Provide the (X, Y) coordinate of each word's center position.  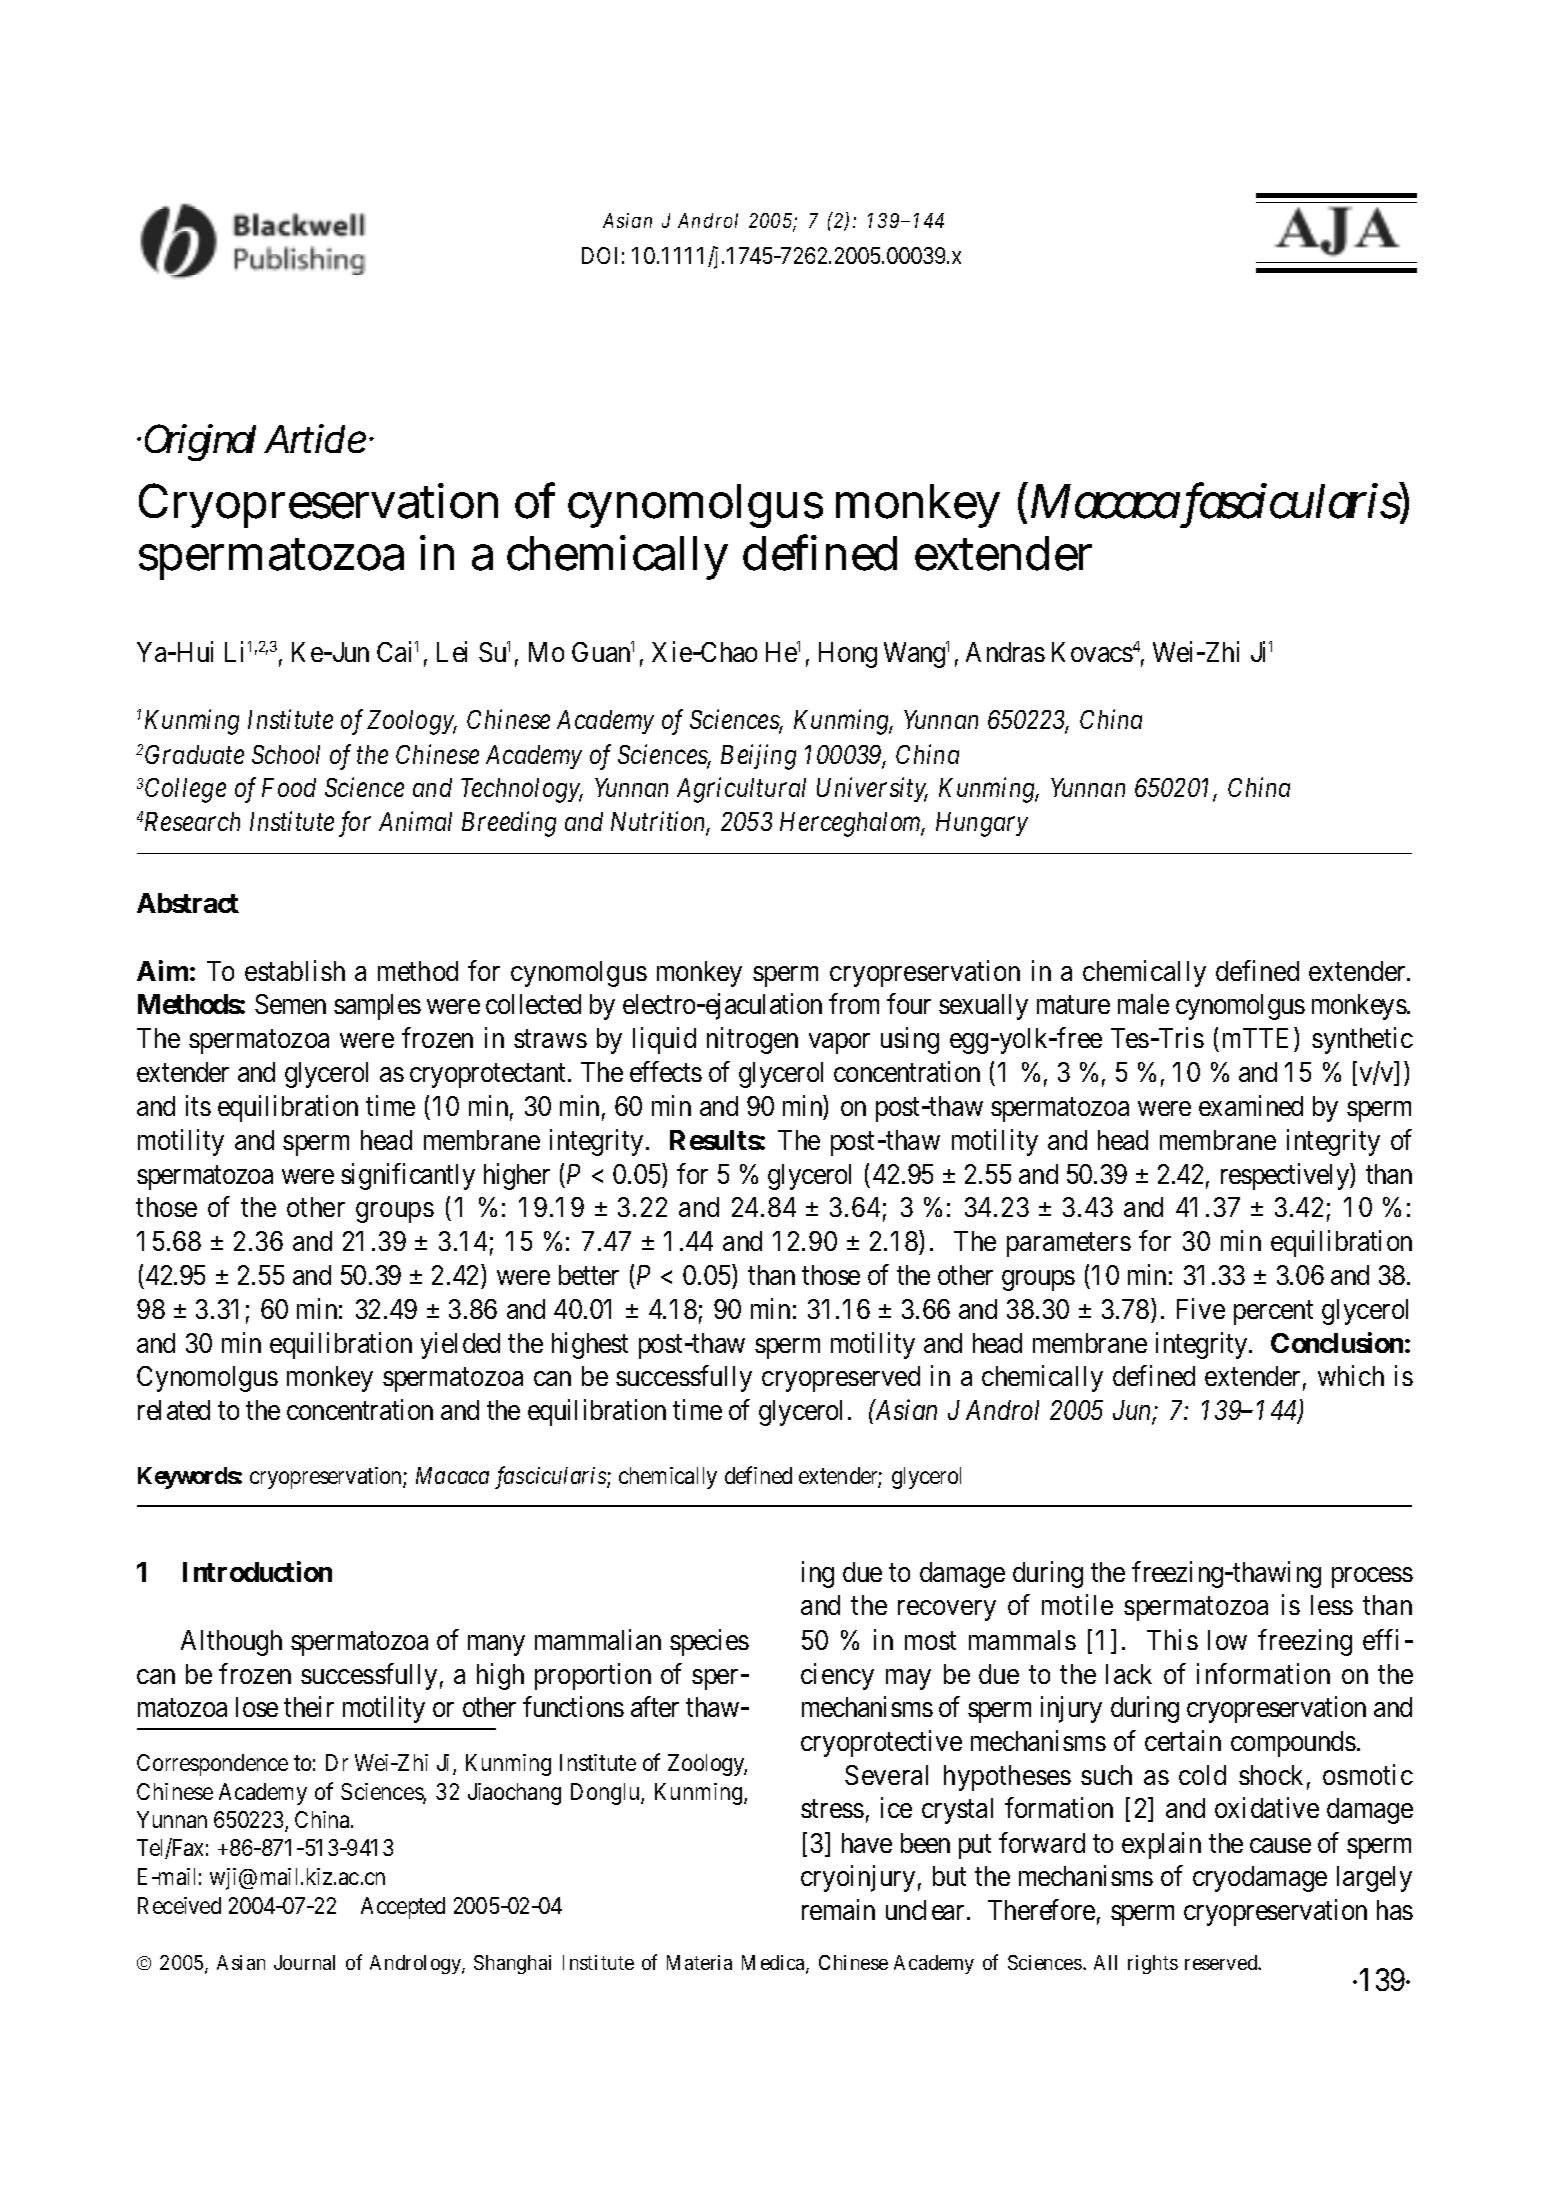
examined (1251, 1106)
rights (1153, 1964)
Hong (848, 655)
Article (315, 438)
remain (838, 1909)
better (589, 1275)
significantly (408, 1176)
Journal (304, 1962)
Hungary (982, 824)
